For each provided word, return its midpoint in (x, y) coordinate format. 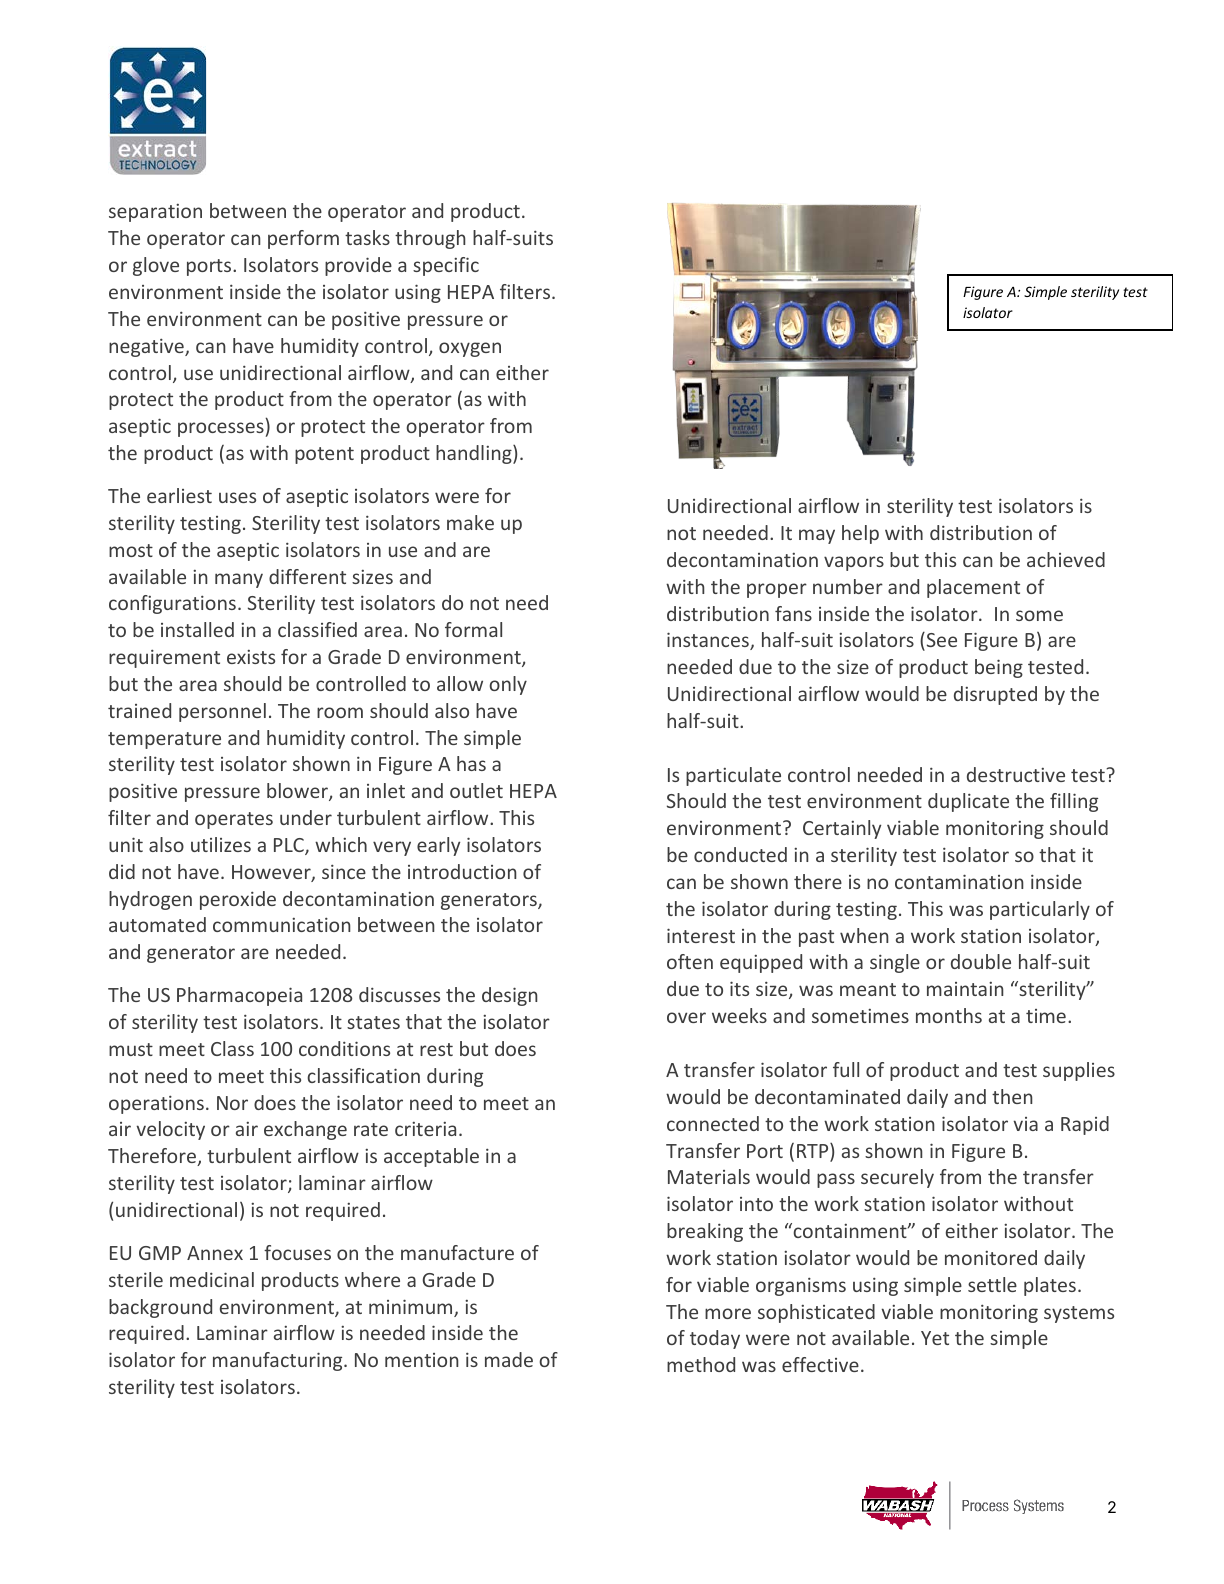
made (509, 1359)
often (690, 961)
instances (709, 641)
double (981, 961)
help (860, 534)
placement (973, 588)
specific (446, 266)
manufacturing (279, 1361)
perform (303, 239)
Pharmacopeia (239, 996)
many (239, 580)
